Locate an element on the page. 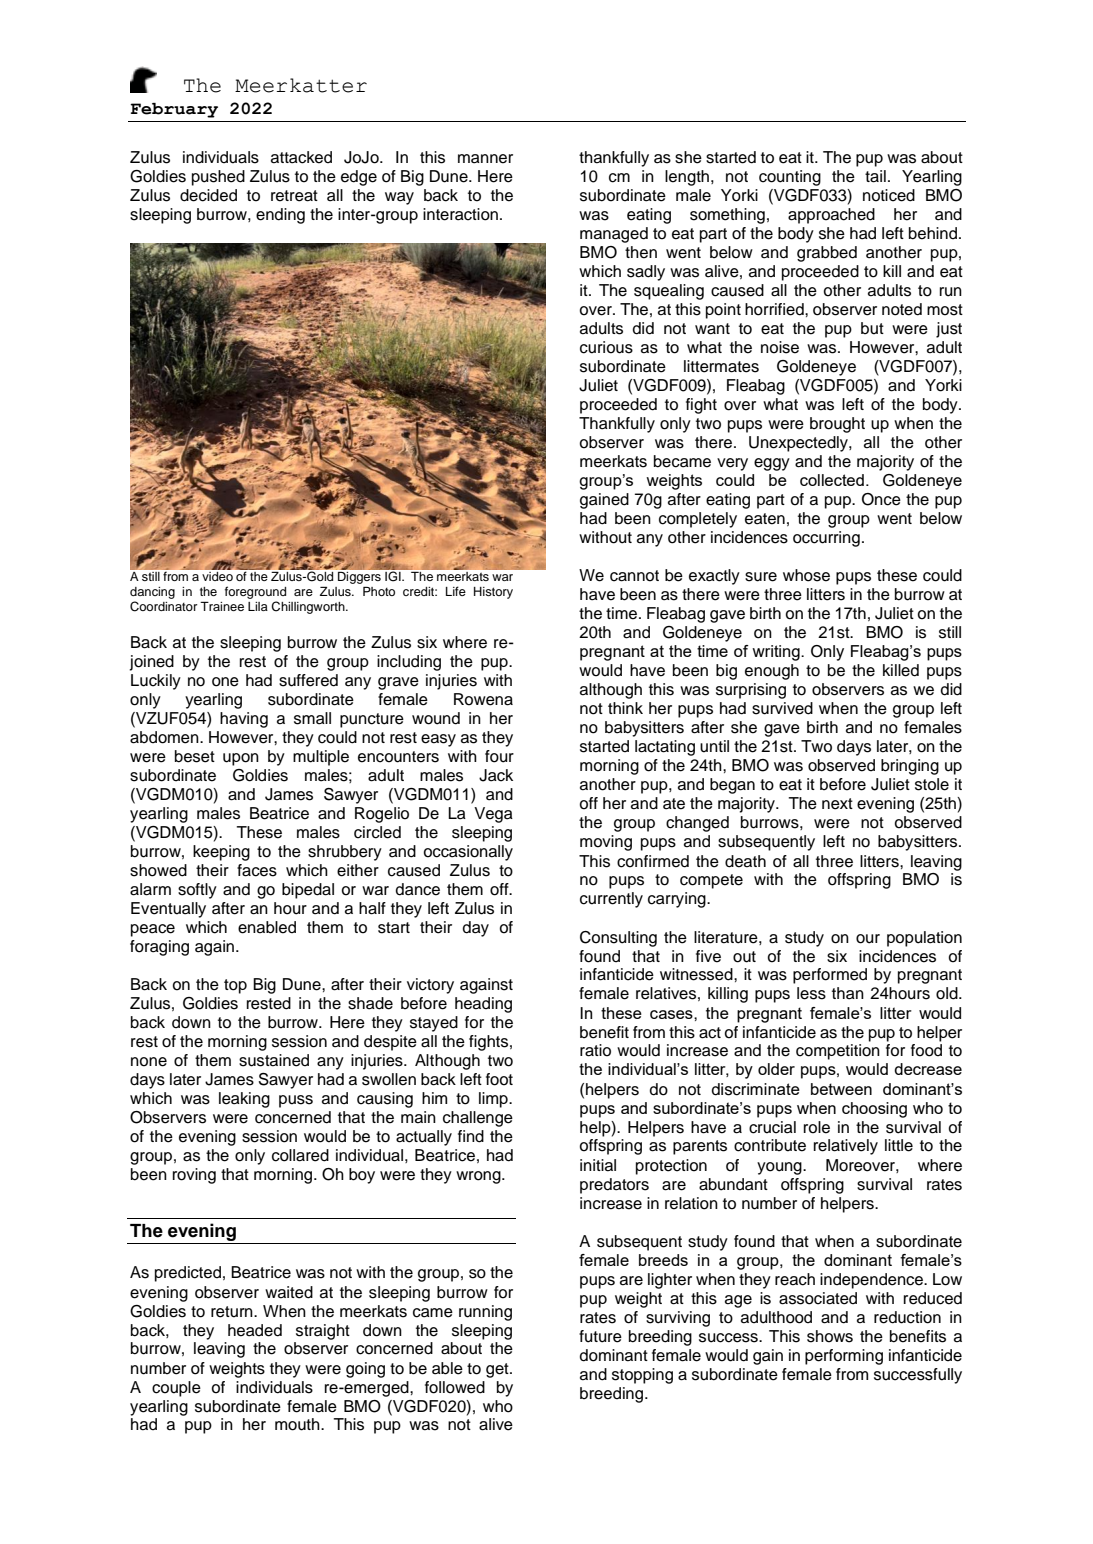 The image size is (1093, 1544). upon is located at coordinates (241, 759).
